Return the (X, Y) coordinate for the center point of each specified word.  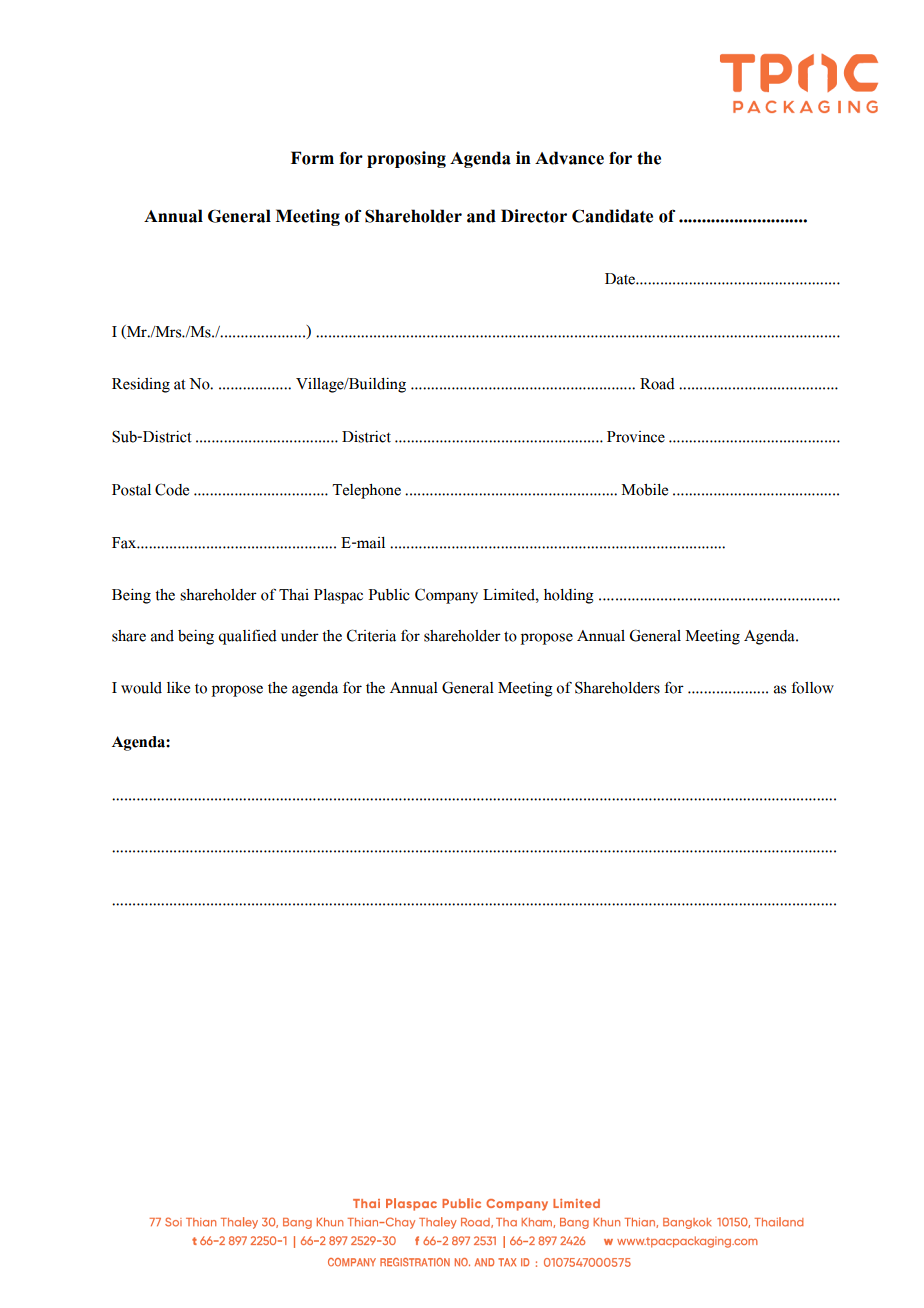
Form (312, 158)
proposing (406, 159)
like (178, 688)
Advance (569, 158)
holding (569, 596)
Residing (141, 385)
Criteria (371, 635)
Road (657, 384)
